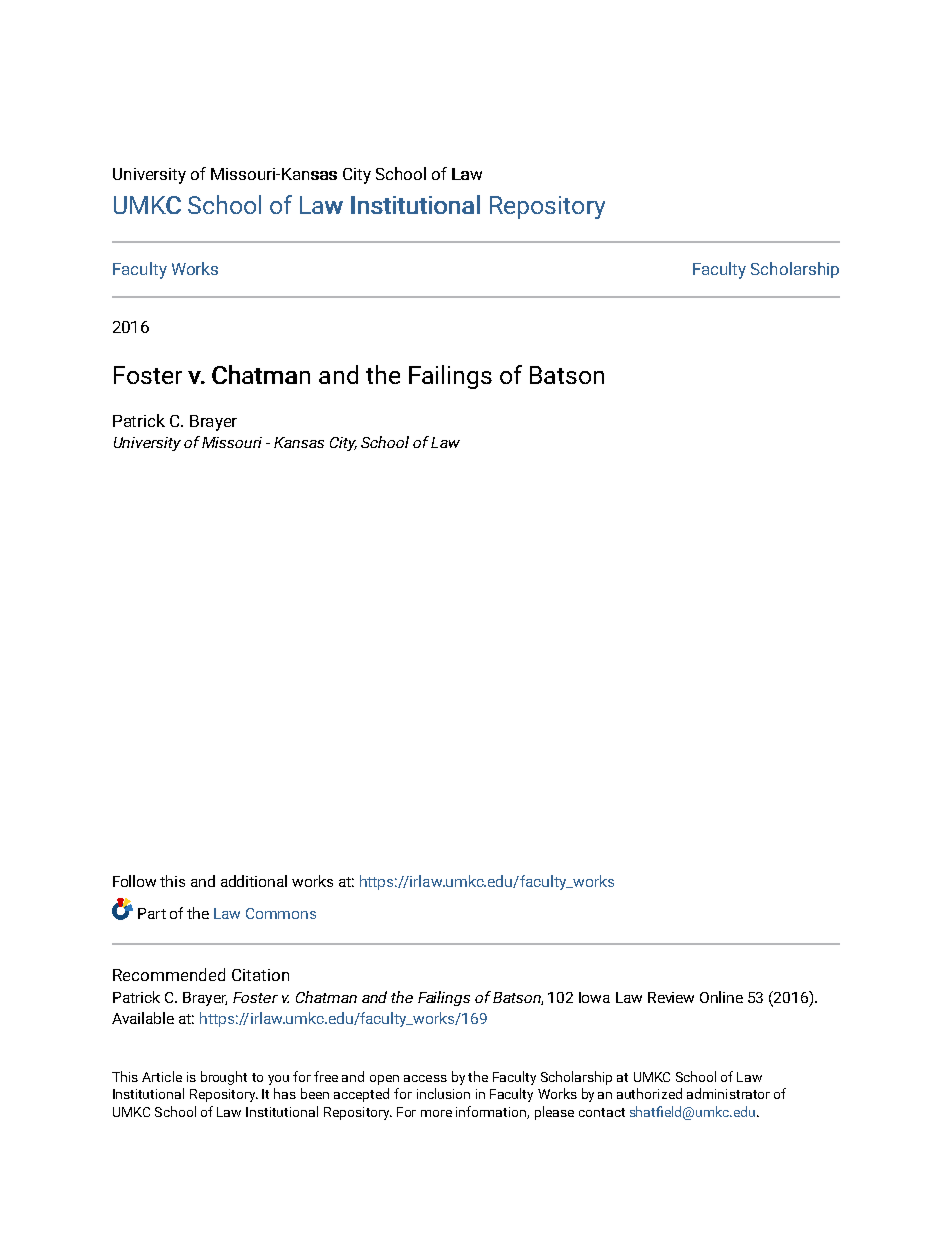 Image resolution: width=952 pixels, height=1233 pixels. What do you see at coordinates (285, 1093) in the document?
I see `has` at bounding box center [285, 1093].
